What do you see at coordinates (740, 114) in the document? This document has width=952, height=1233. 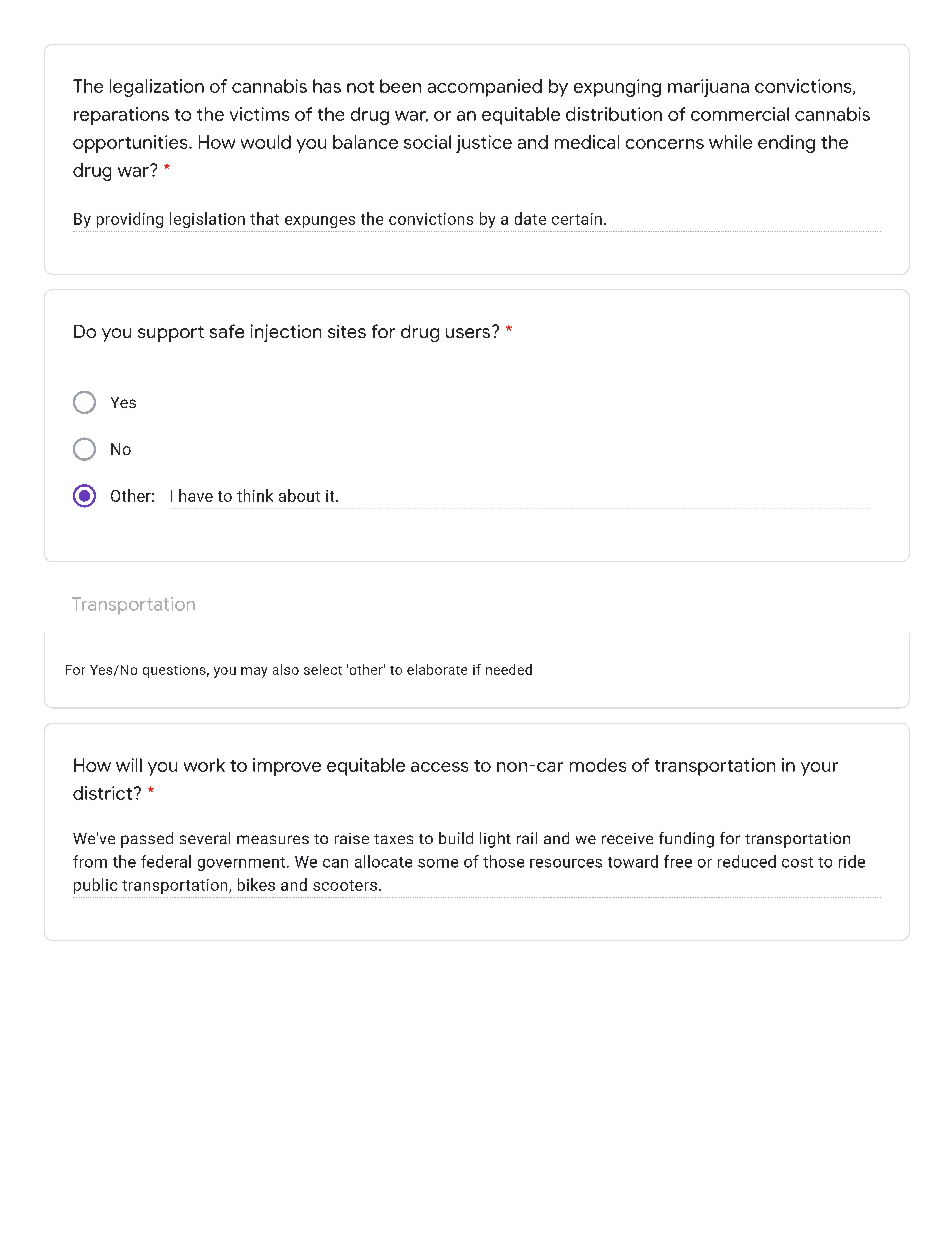 I see `commercial` at bounding box center [740, 114].
